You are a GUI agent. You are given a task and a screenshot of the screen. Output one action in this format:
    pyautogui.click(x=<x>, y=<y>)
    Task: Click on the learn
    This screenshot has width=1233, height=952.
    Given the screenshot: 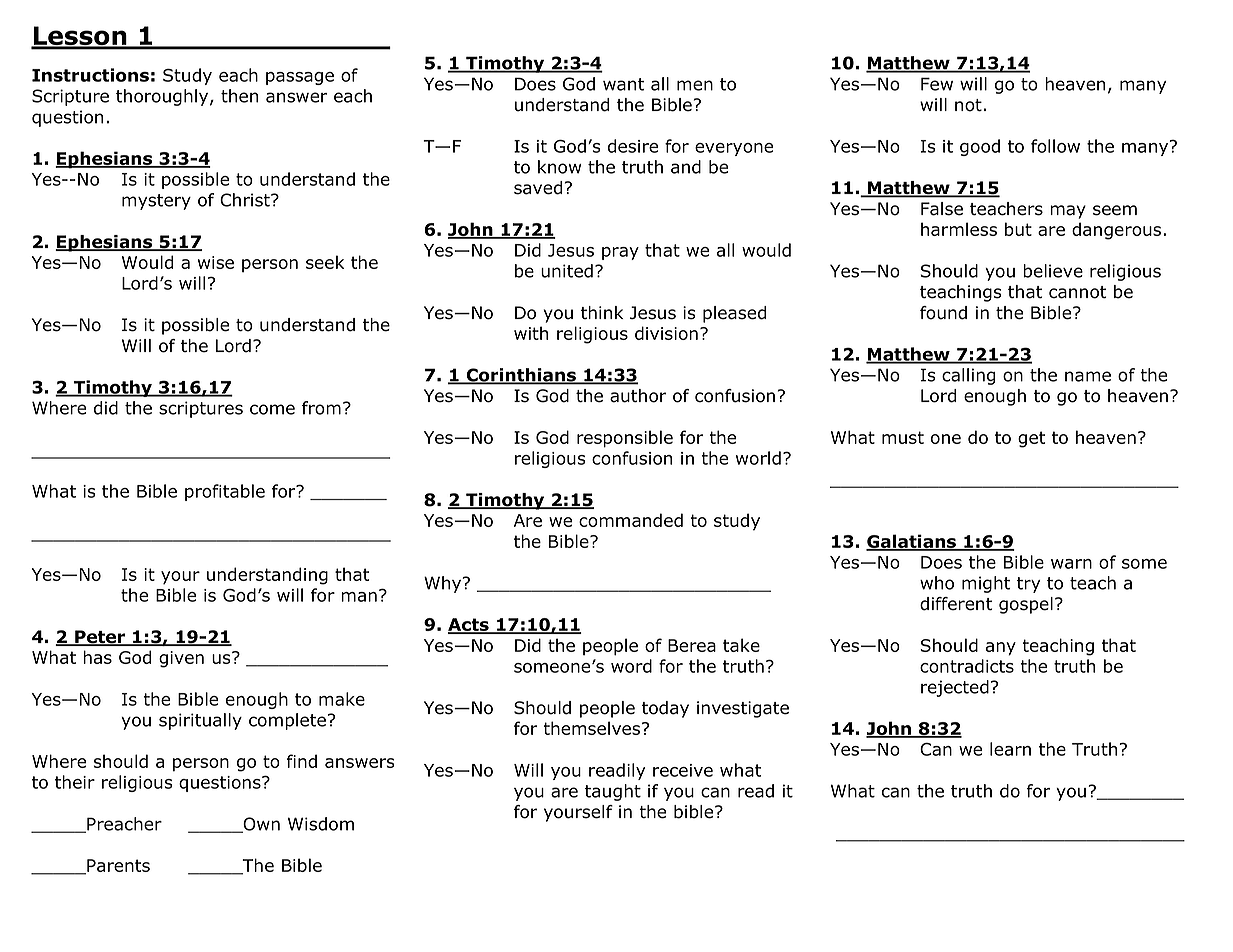 What is the action you would take?
    pyautogui.click(x=1010, y=749)
